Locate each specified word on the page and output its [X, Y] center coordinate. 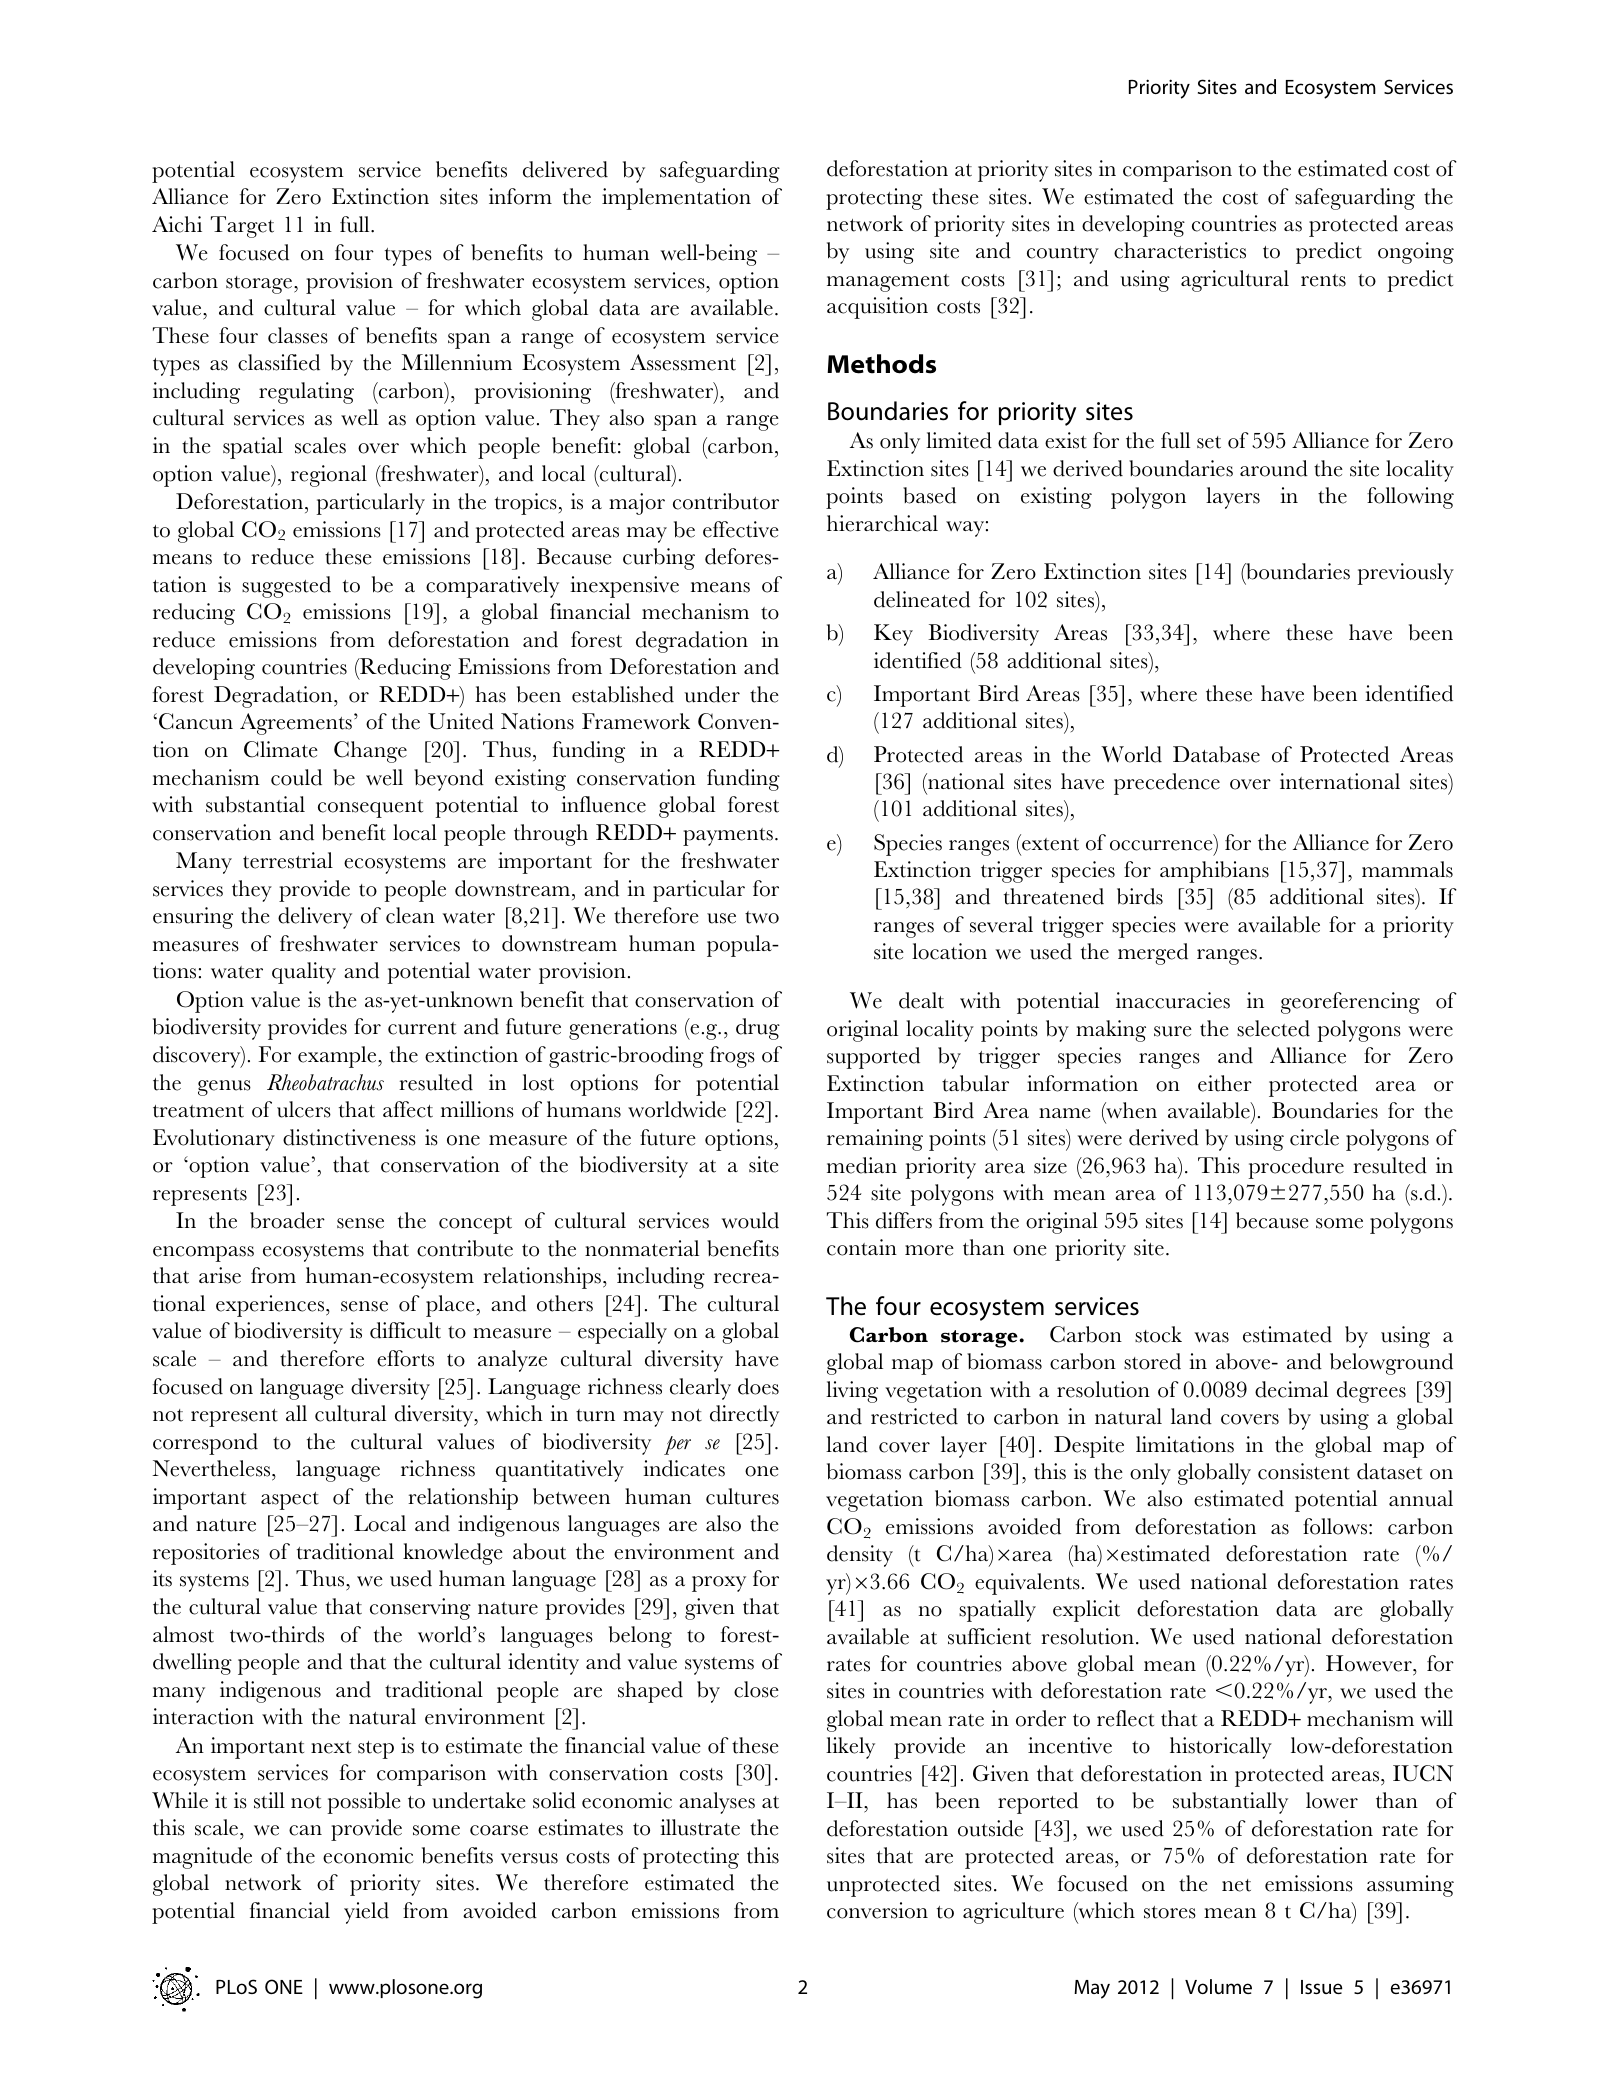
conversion [877, 1910]
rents [1323, 280]
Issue [1321, 1987]
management [888, 283]
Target [242, 227]
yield [366, 1913]
